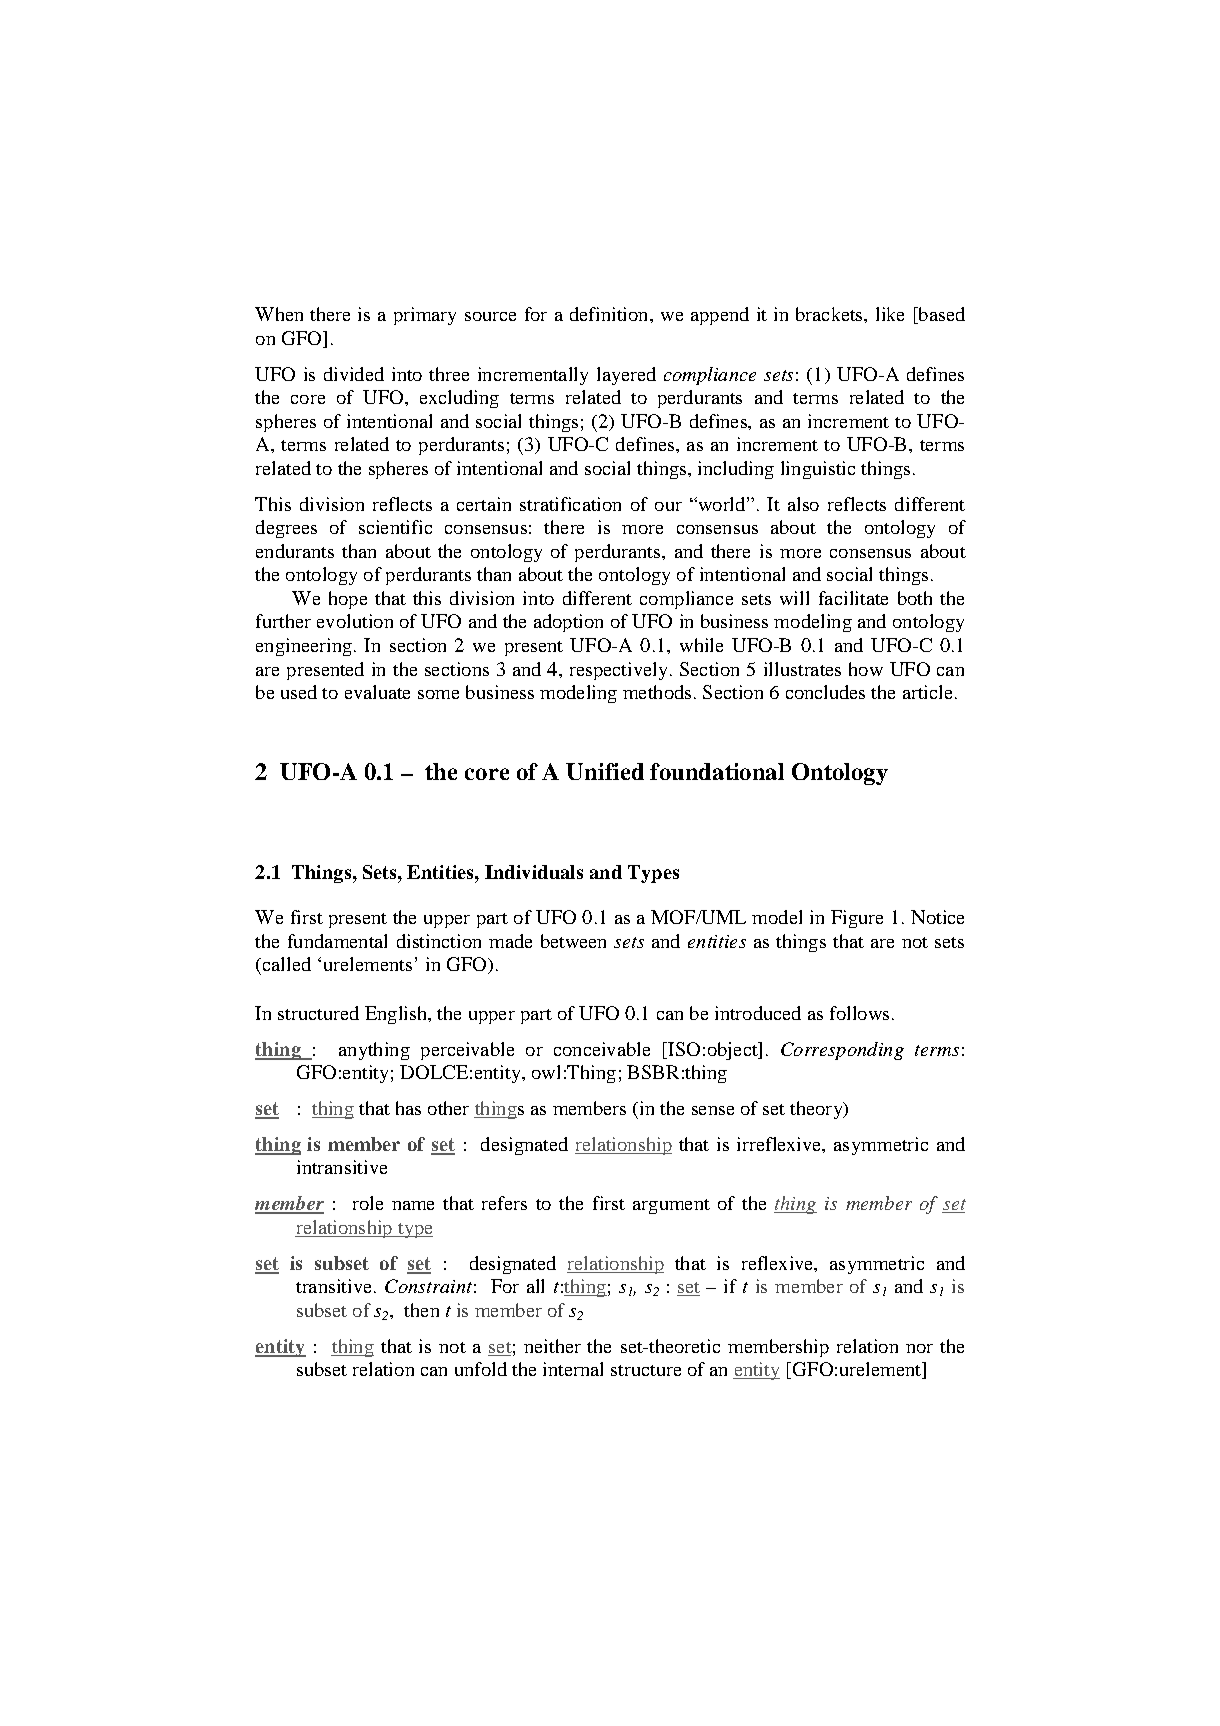 The height and width of the page is (1726, 1220). What do you see at coordinates (857, 919) in the page?
I see `Figure` at bounding box center [857, 919].
